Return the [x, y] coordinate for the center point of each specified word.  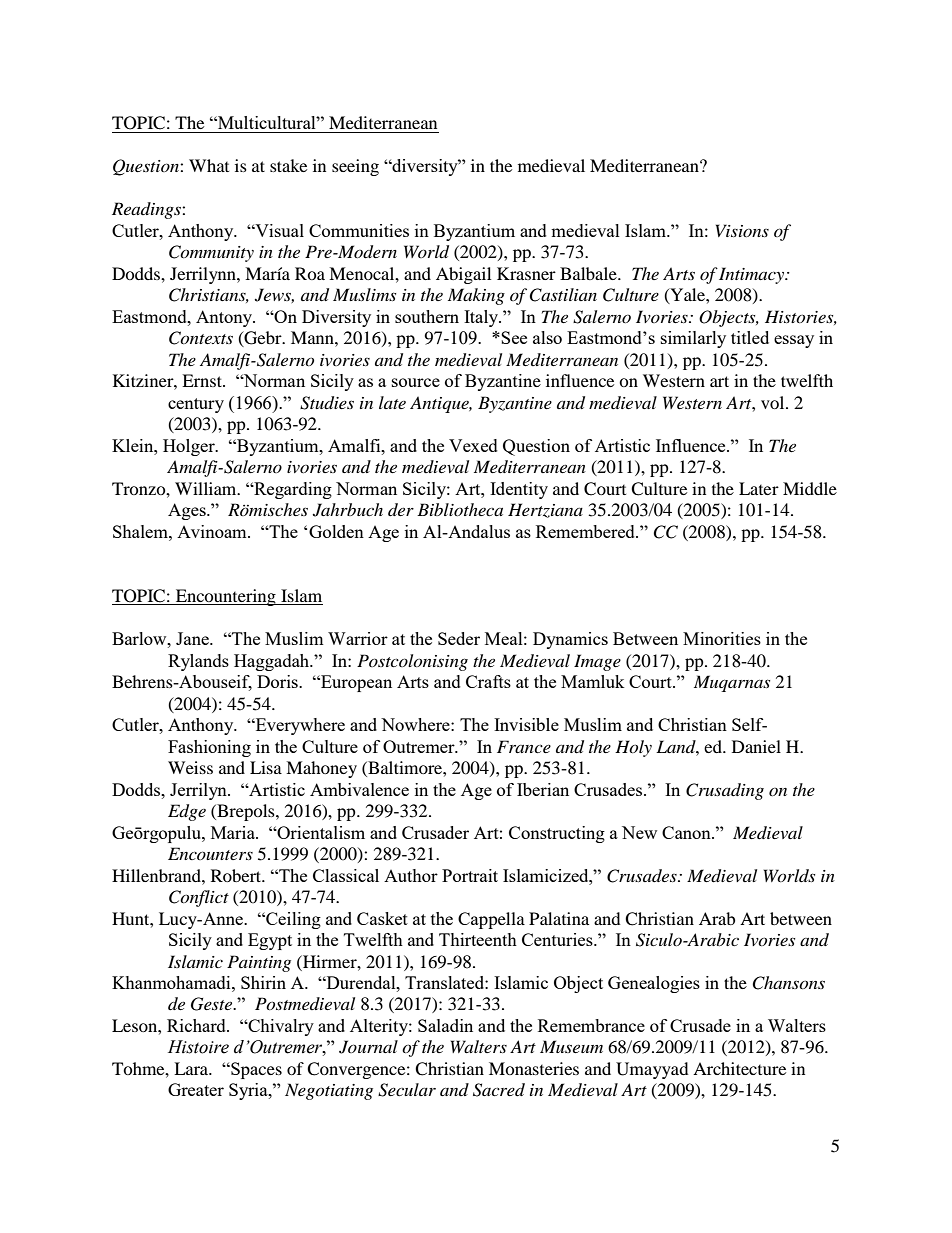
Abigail [463, 275]
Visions [742, 230]
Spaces [255, 1070]
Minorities [722, 638]
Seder [459, 638]
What [209, 165]
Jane [193, 638]
